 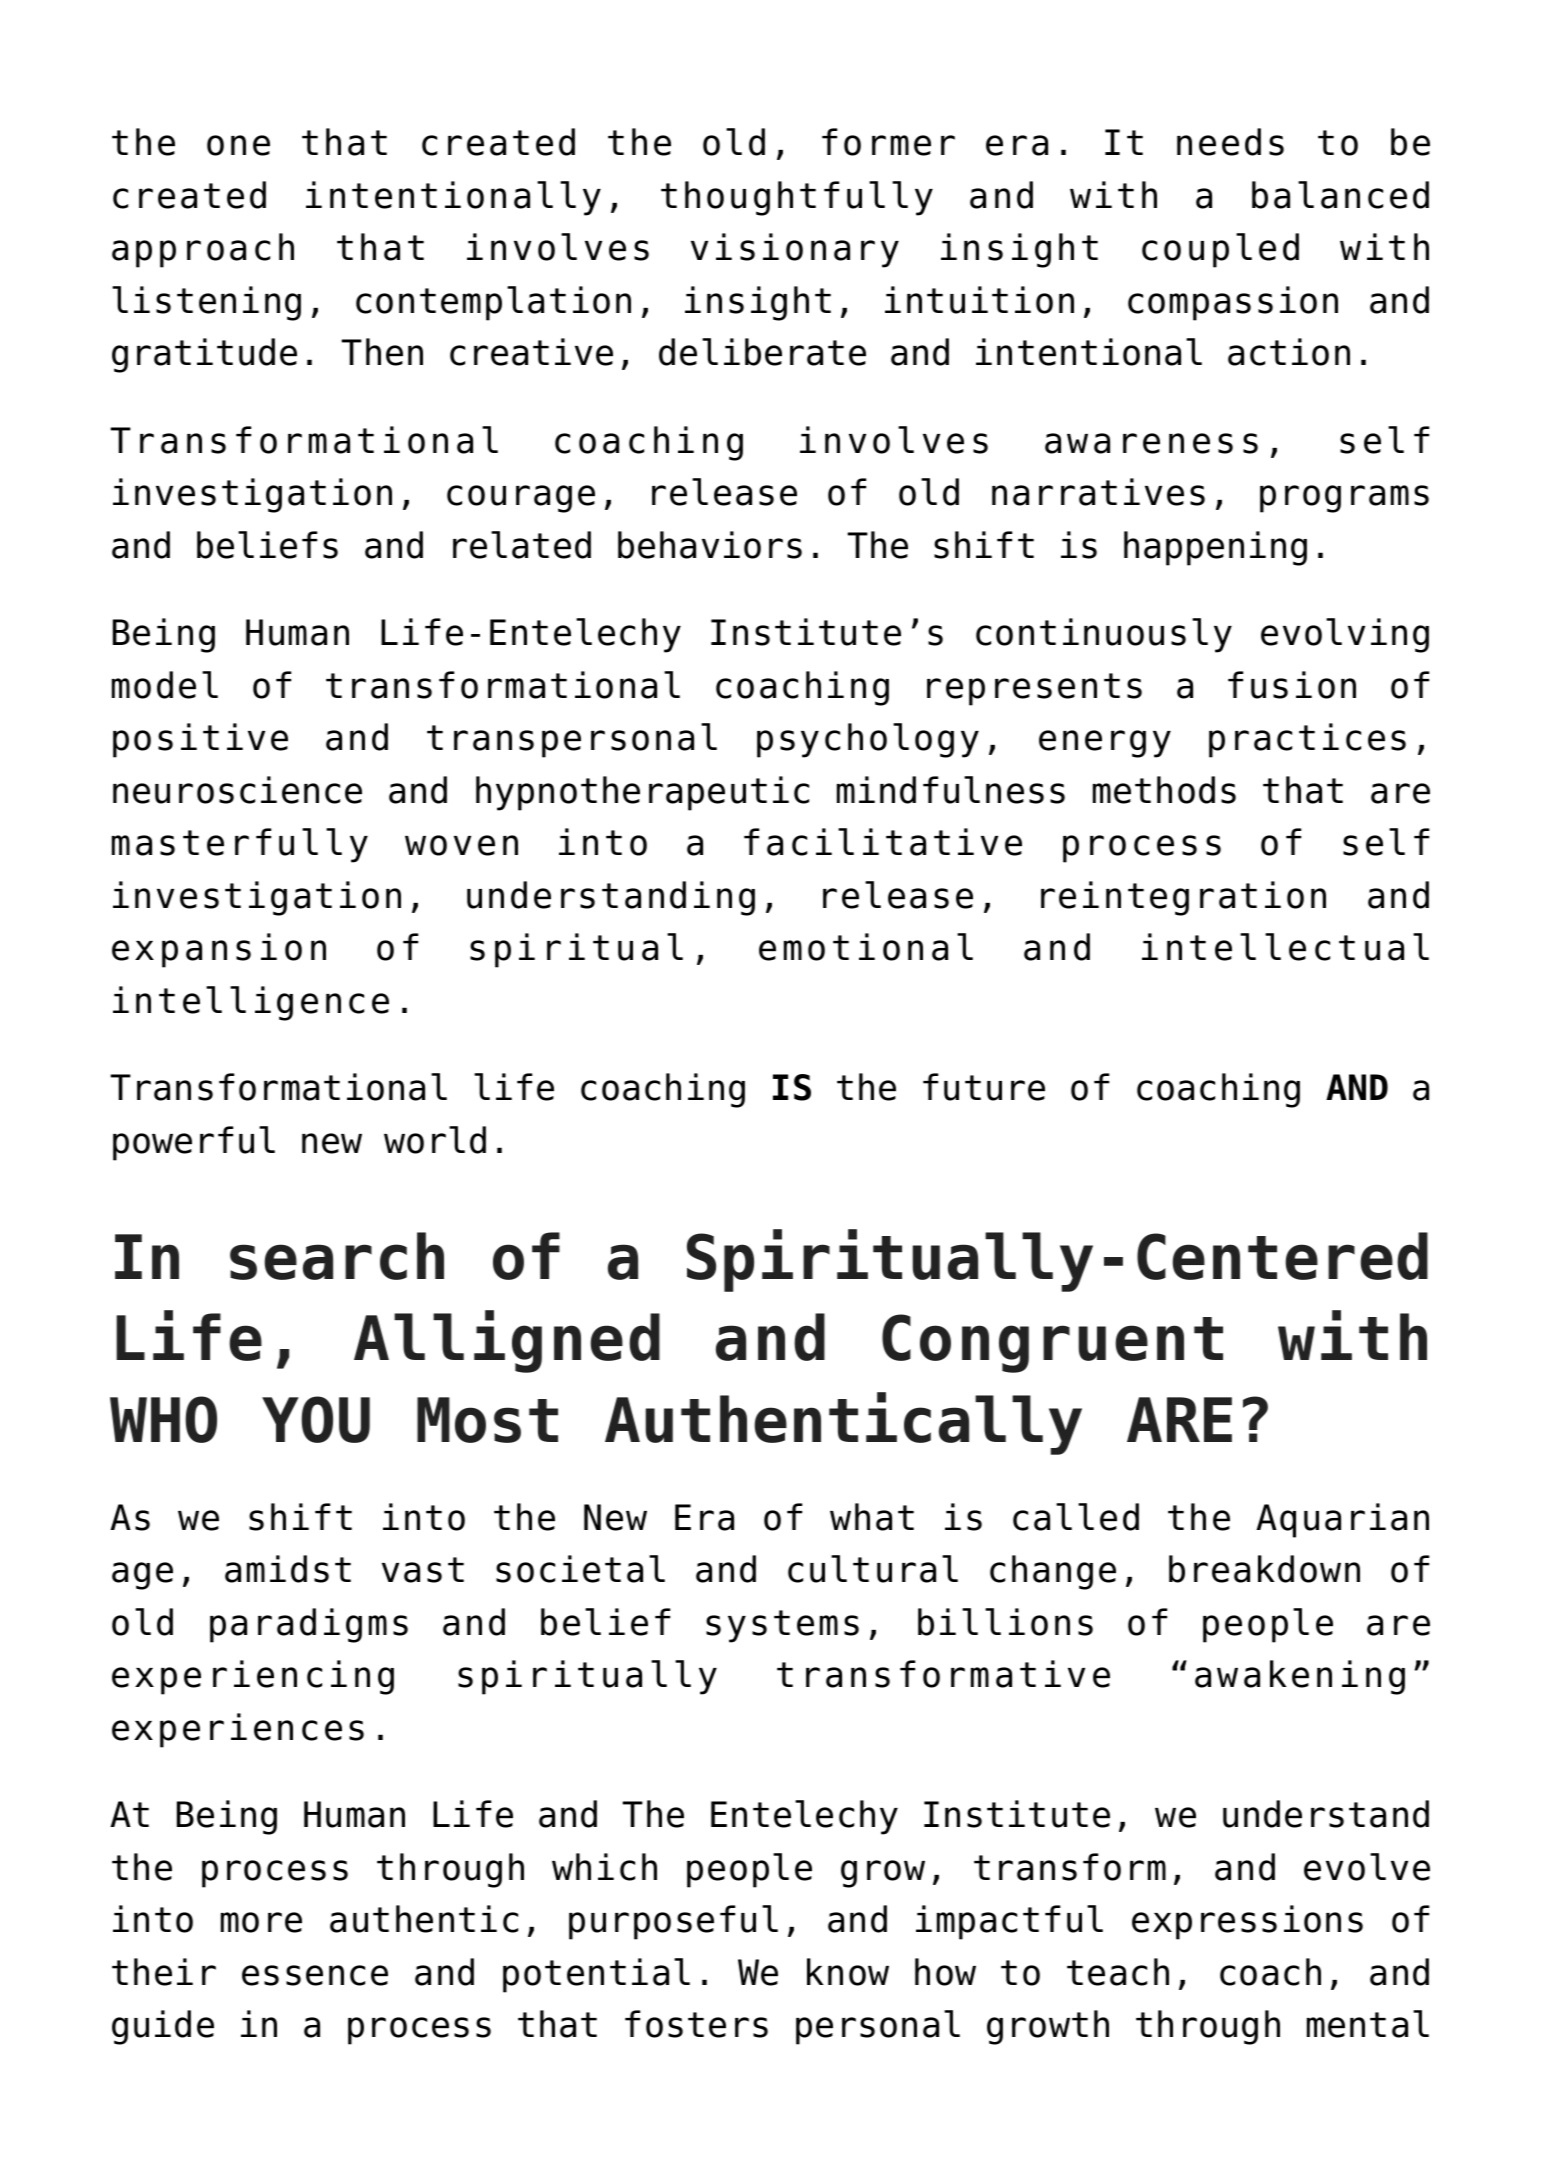 What do you see at coordinates (1220, 250) in the screenshot?
I see `coupled` at bounding box center [1220, 250].
